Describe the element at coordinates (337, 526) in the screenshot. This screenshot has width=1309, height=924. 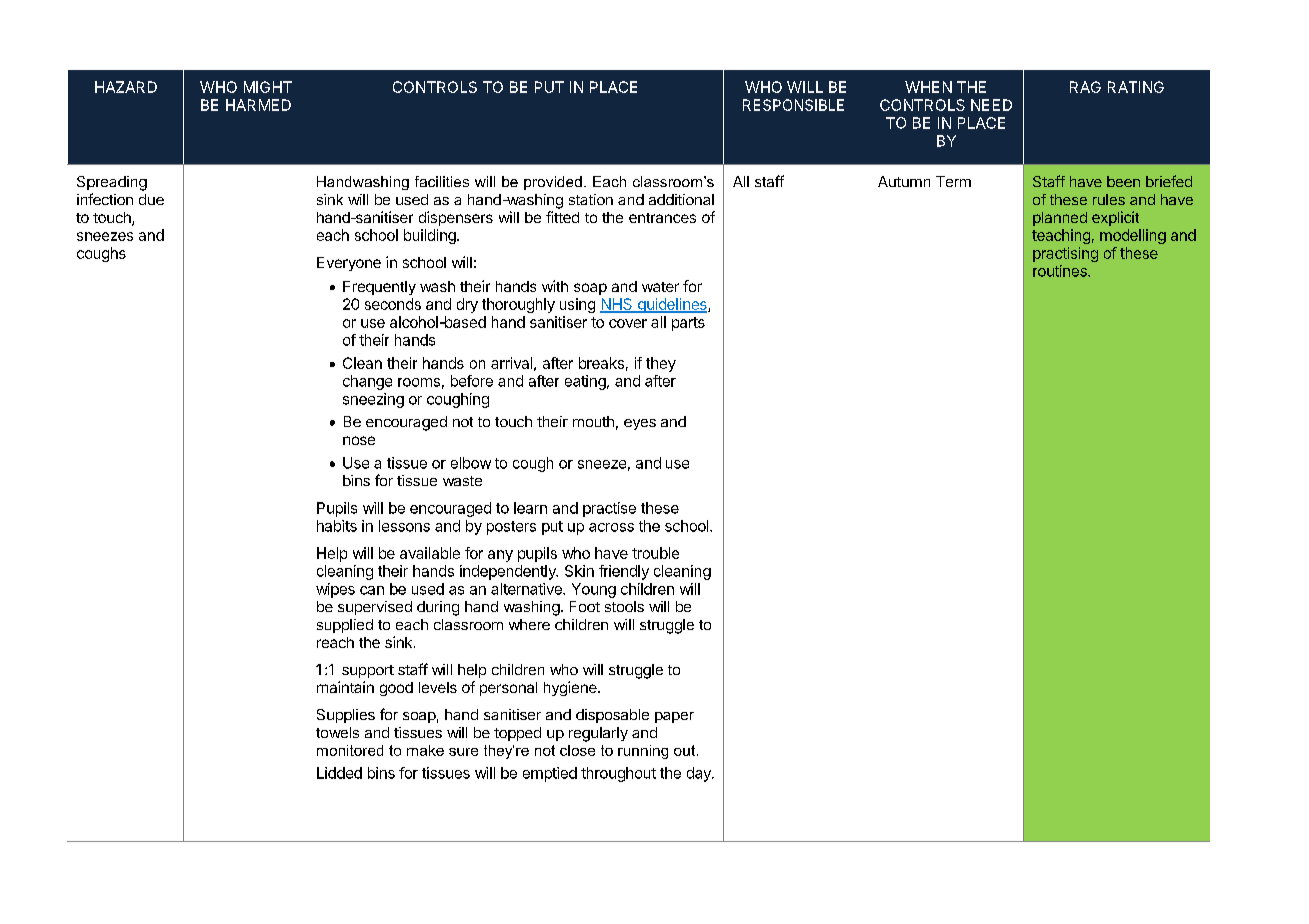
I see `habits` at that location.
